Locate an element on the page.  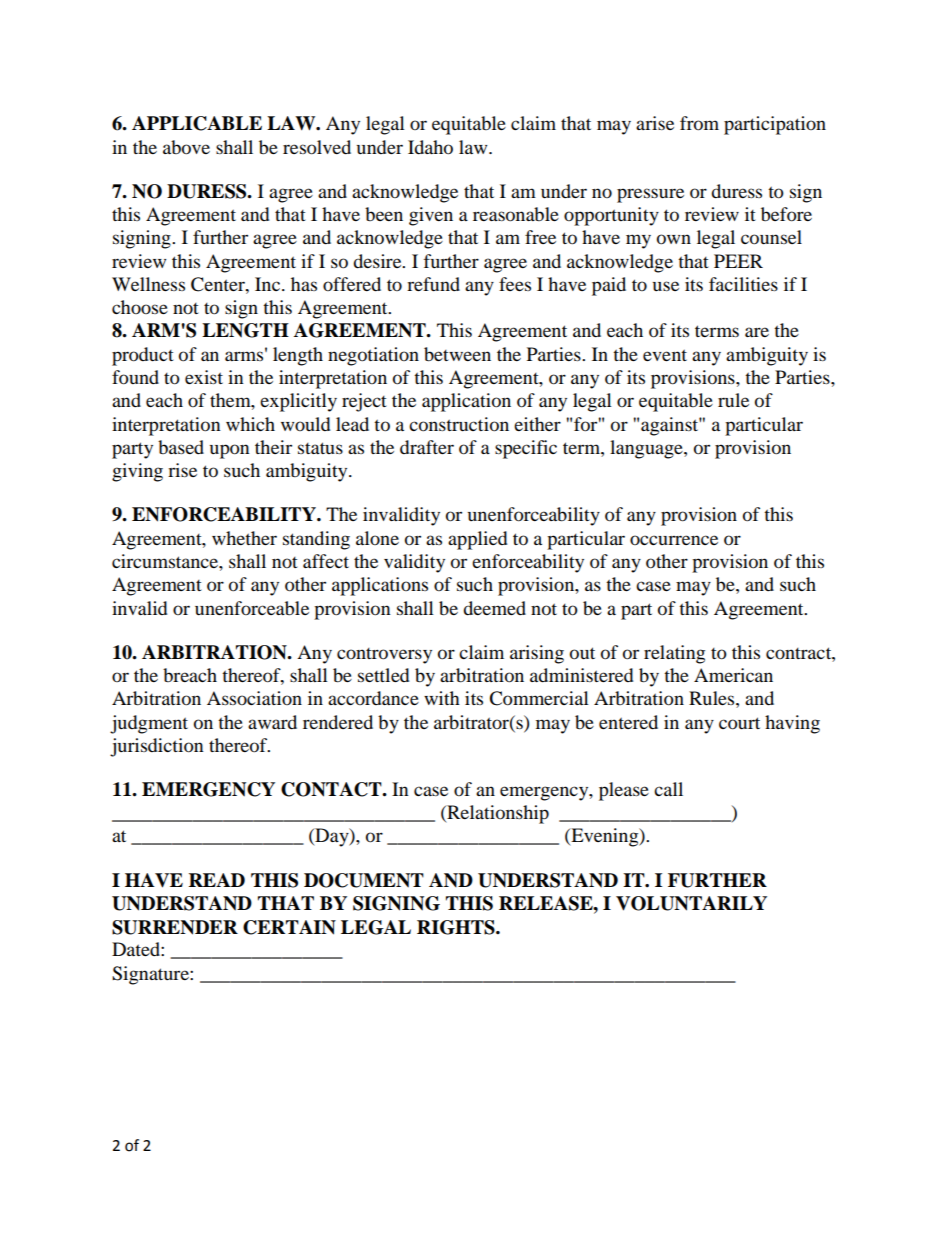
construction is located at coordinates (459, 424).
